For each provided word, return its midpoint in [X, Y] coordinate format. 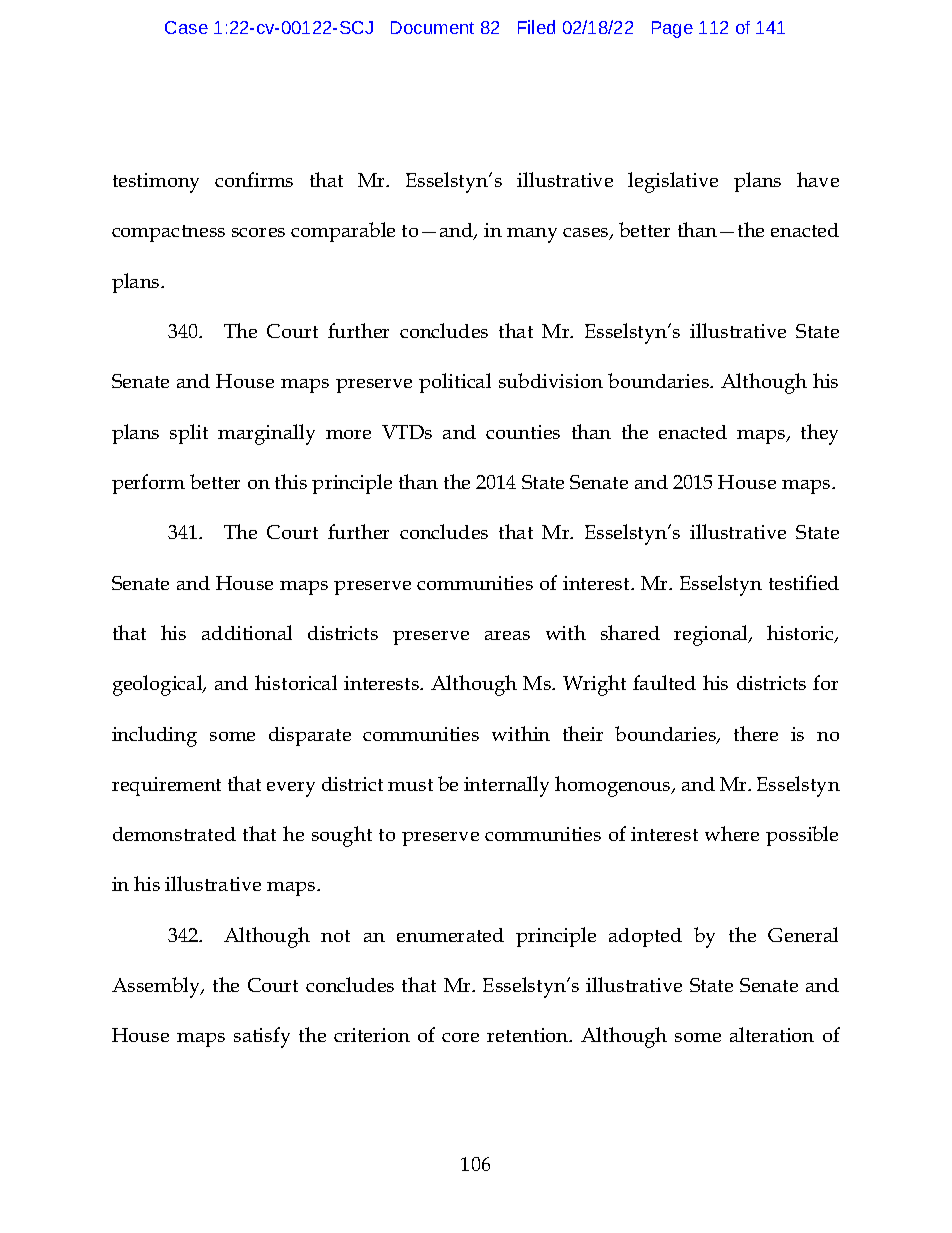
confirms [254, 179]
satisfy [262, 1037]
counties [523, 432]
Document [432, 27]
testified [804, 582]
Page [672, 29]
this [291, 481]
